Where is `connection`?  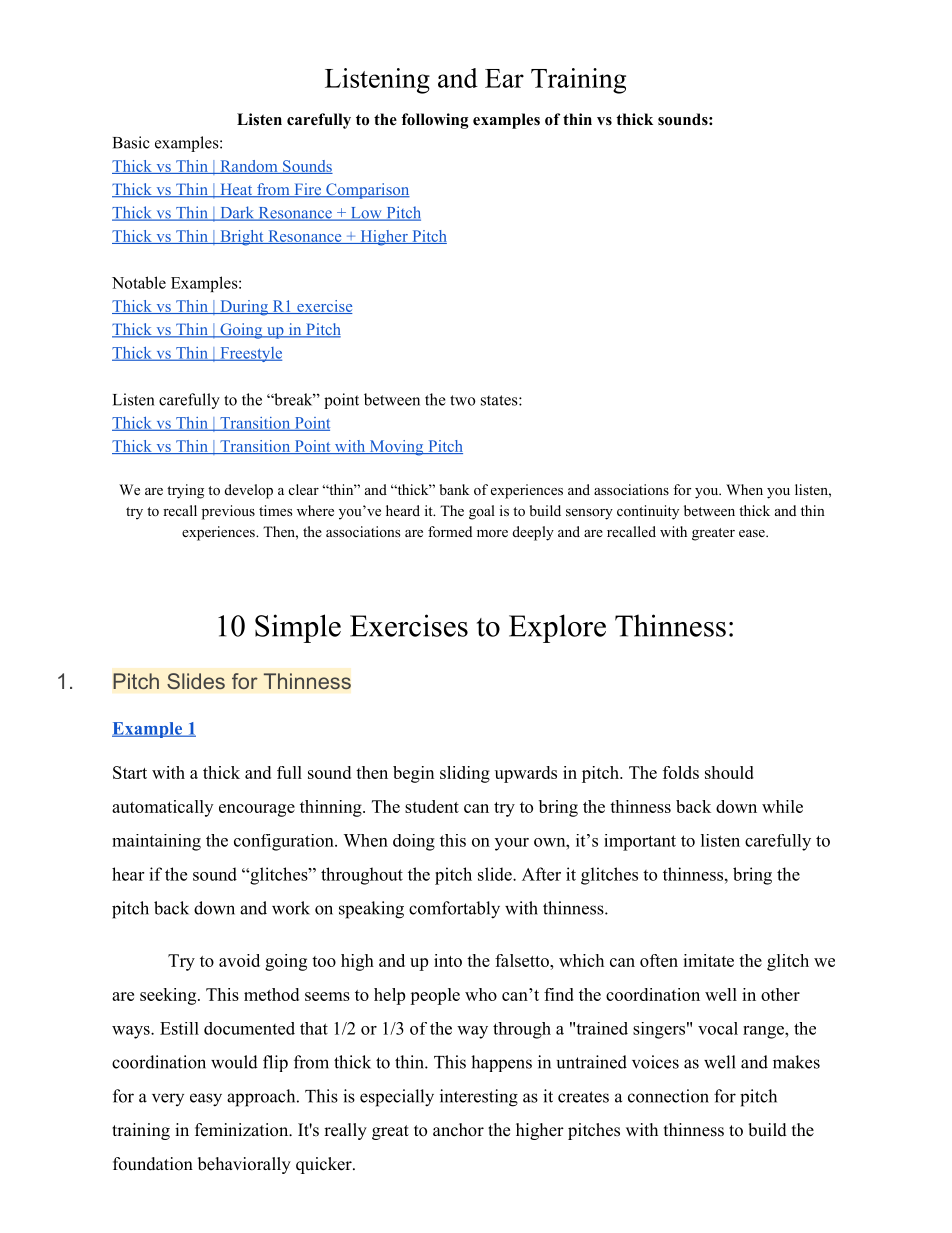 connection is located at coordinates (668, 1096).
